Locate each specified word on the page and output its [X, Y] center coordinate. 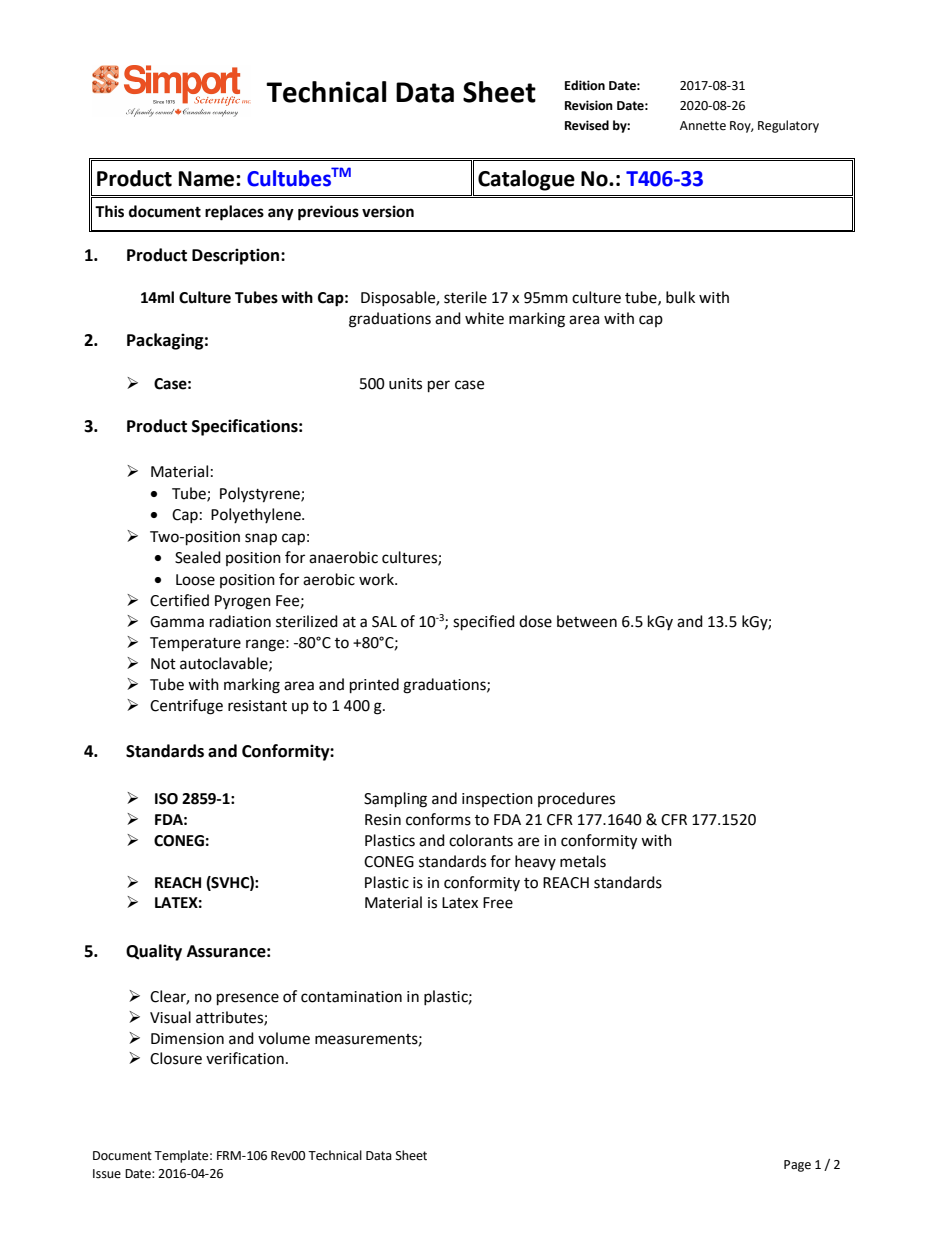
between [587, 621]
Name [208, 179]
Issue [107, 1174]
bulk [680, 297]
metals [583, 861]
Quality [154, 952]
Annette [703, 126]
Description [237, 256]
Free [498, 903]
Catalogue [526, 180]
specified [484, 623]
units [405, 384]
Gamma [177, 622]
